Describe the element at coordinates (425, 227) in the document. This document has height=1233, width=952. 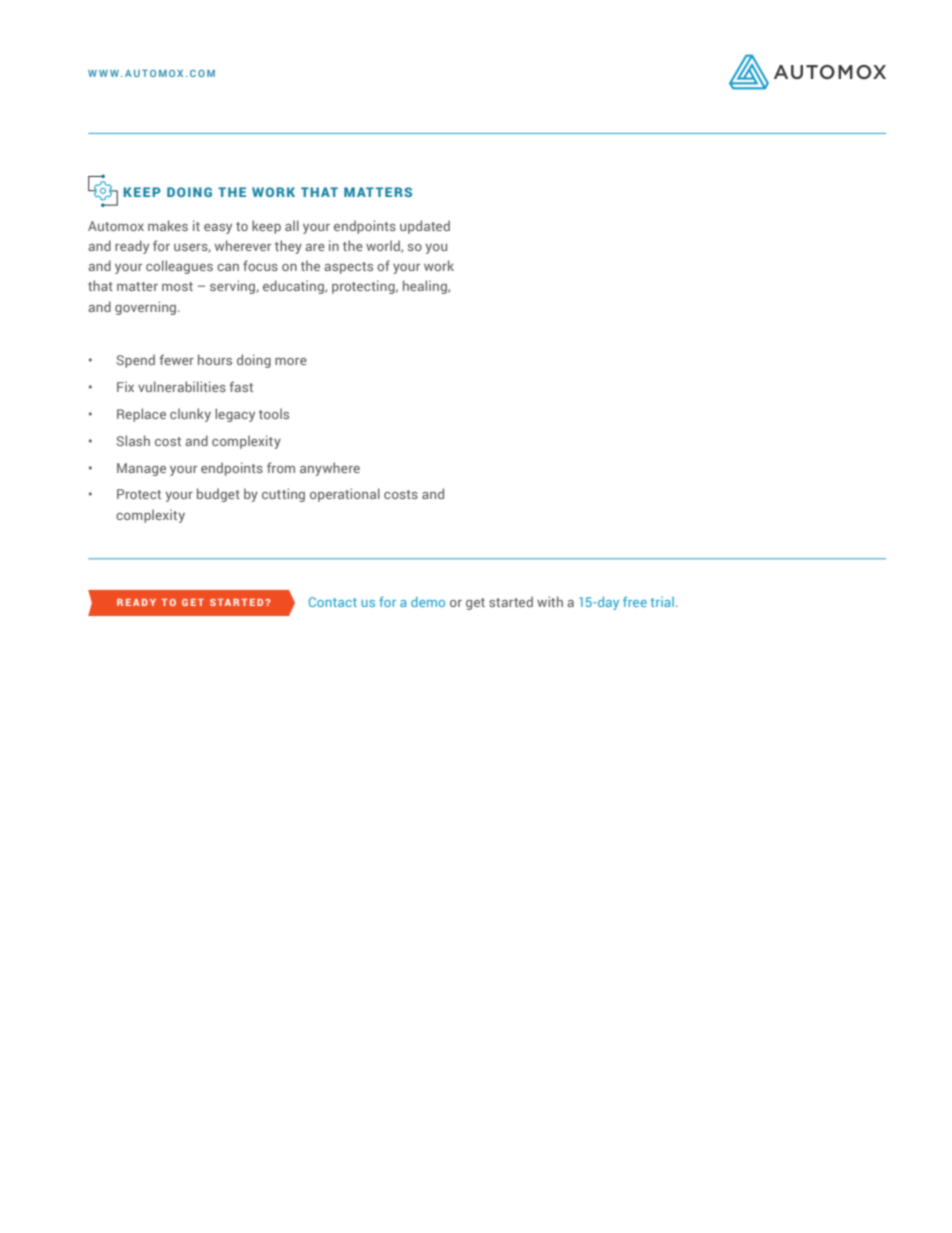
I see `updated` at that location.
